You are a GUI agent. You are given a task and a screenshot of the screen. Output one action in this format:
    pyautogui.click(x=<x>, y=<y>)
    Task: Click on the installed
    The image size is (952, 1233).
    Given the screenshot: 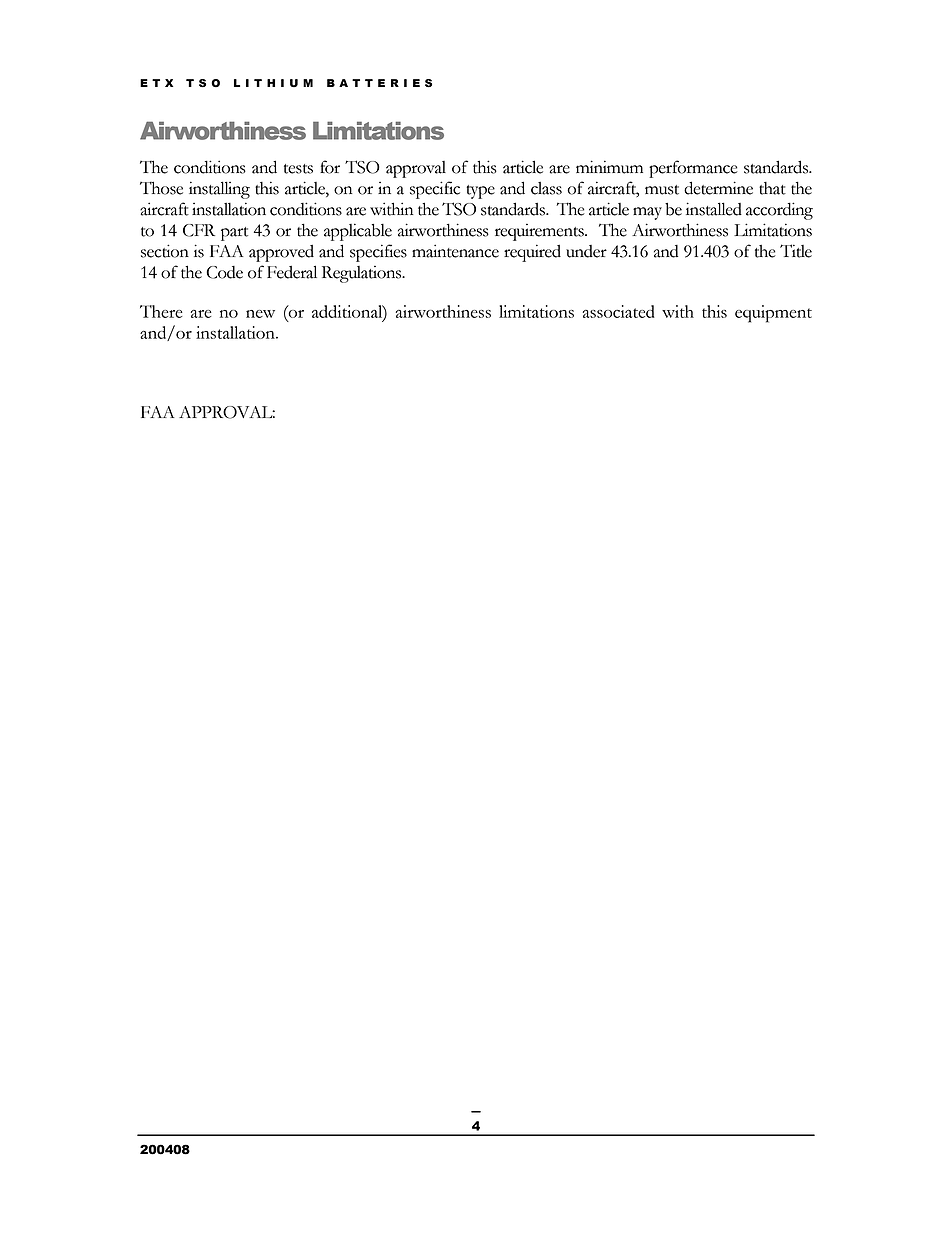 What is the action you would take?
    pyautogui.click(x=714, y=209)
